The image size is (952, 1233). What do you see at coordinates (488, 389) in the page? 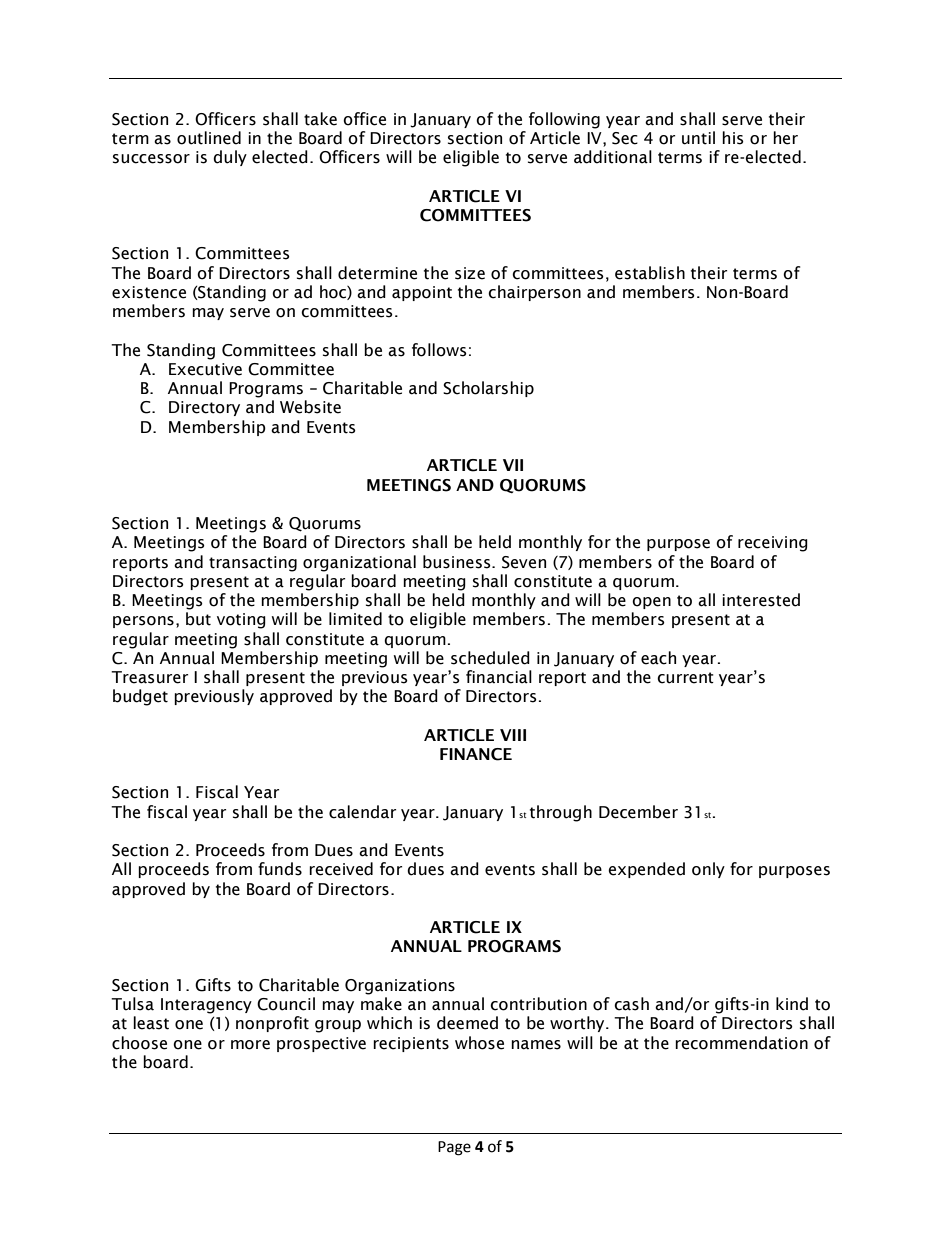
I see `Scholarship` at bounding box center [488, 389].
